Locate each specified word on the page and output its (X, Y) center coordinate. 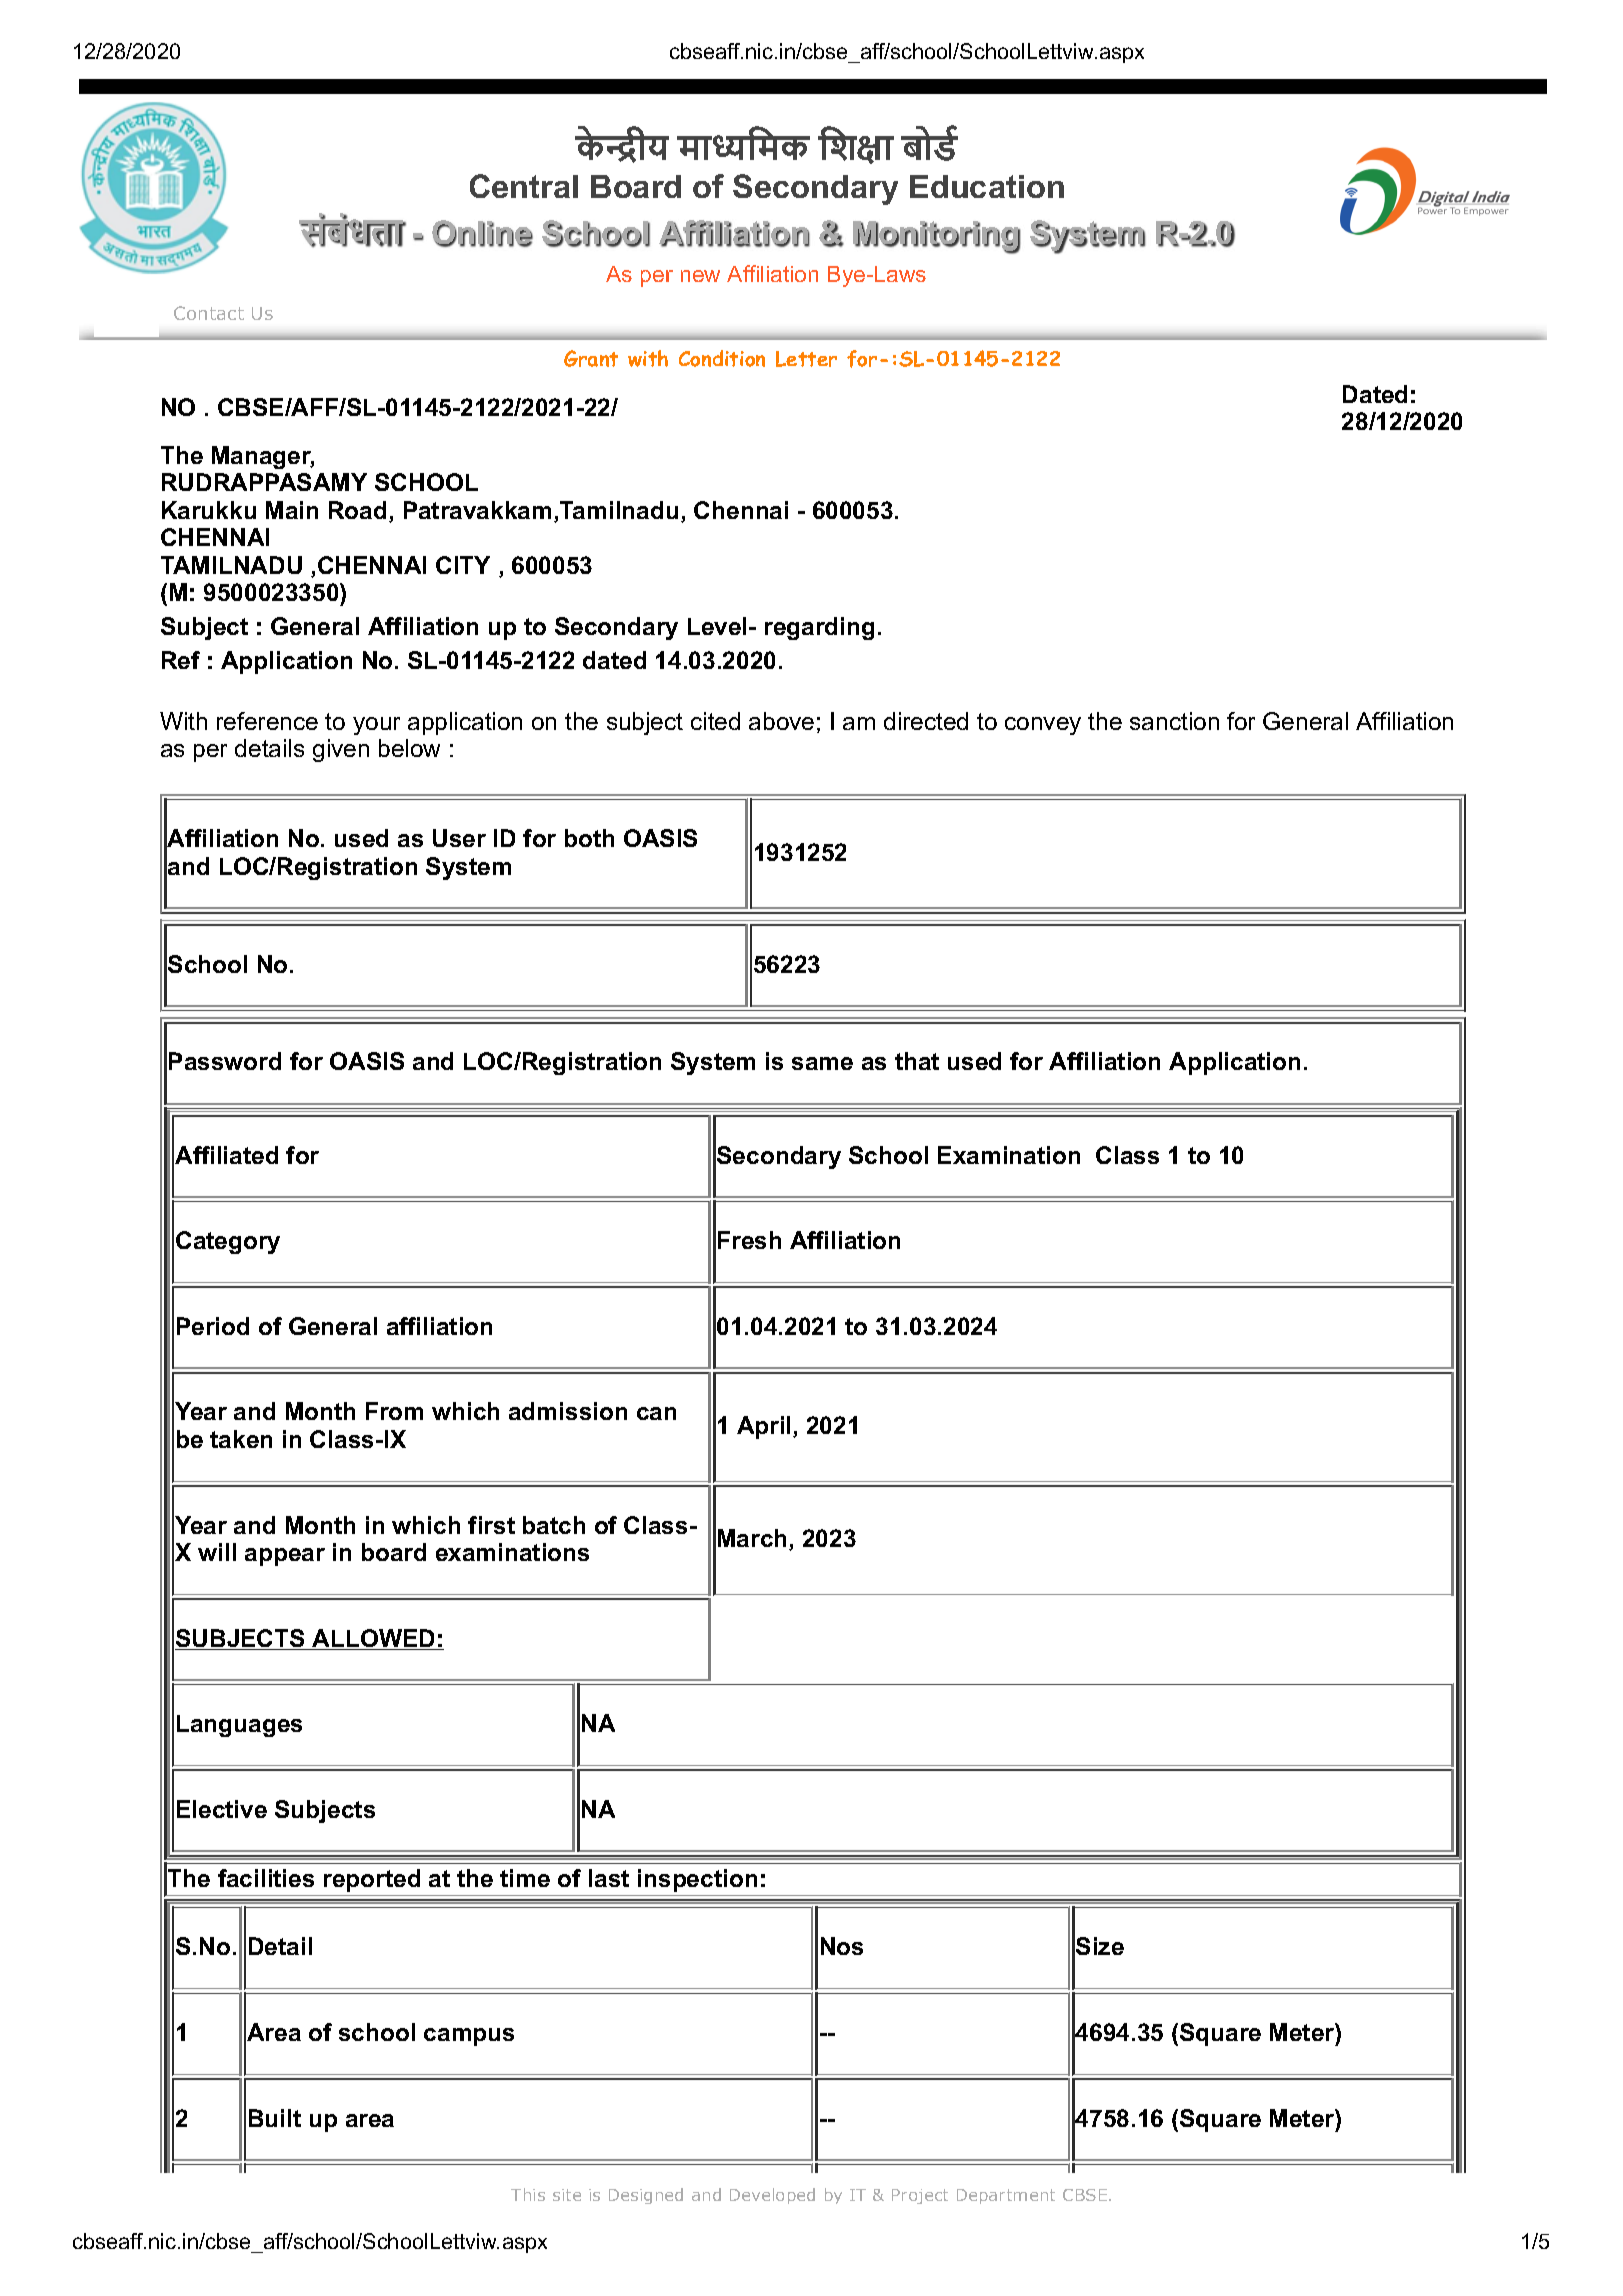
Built (275, 2118)
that (917, 1061)
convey (1043, 726)
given (341, 750)
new (700, 276)
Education (987, 186)
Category (228, 1242)
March (752, 1538)
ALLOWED (373, 1639)
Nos (842, 1946)
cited (715, 721)
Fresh (749, 1240)
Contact (209, 313)
